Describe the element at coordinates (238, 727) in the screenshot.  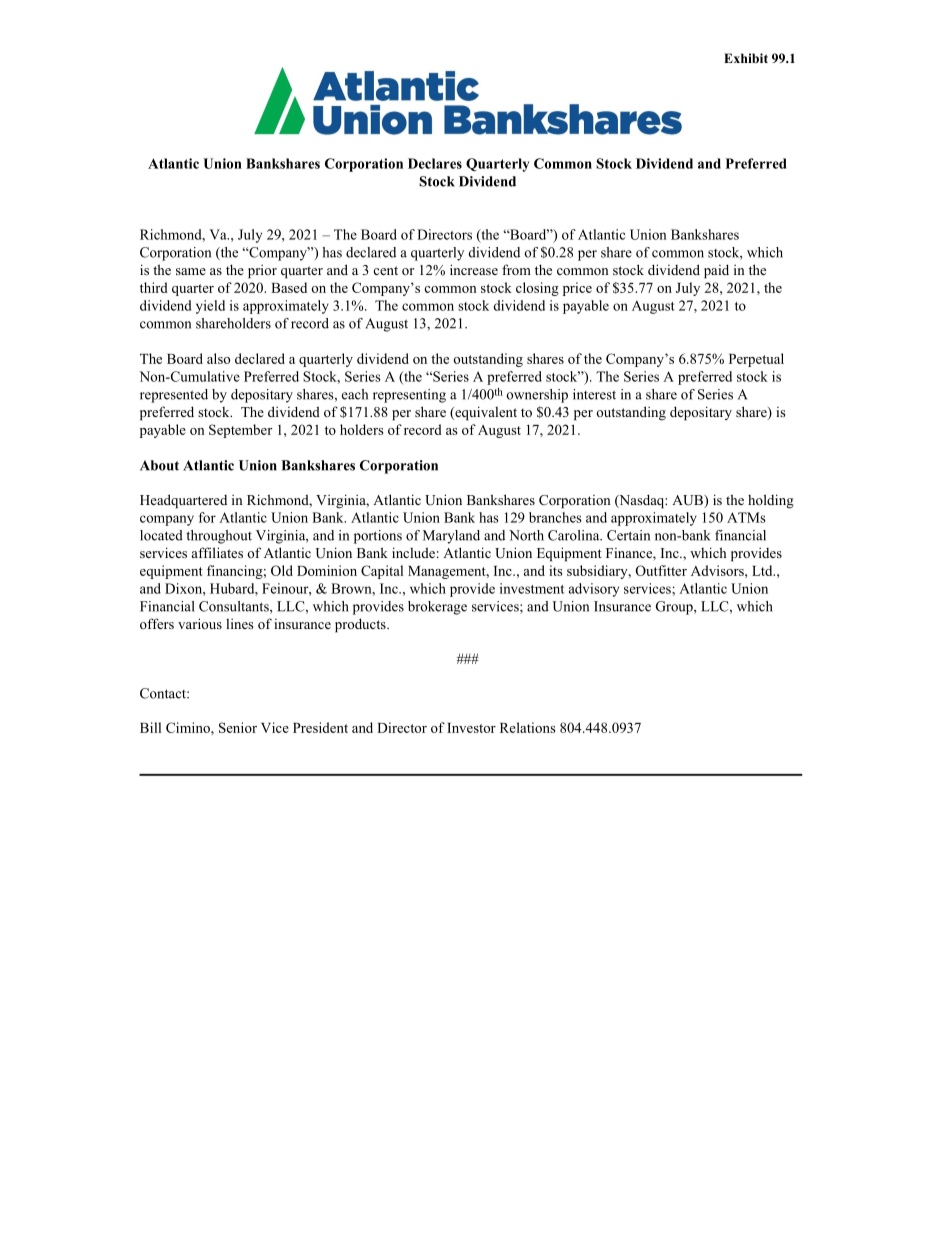
I see `Senior` at that location.
